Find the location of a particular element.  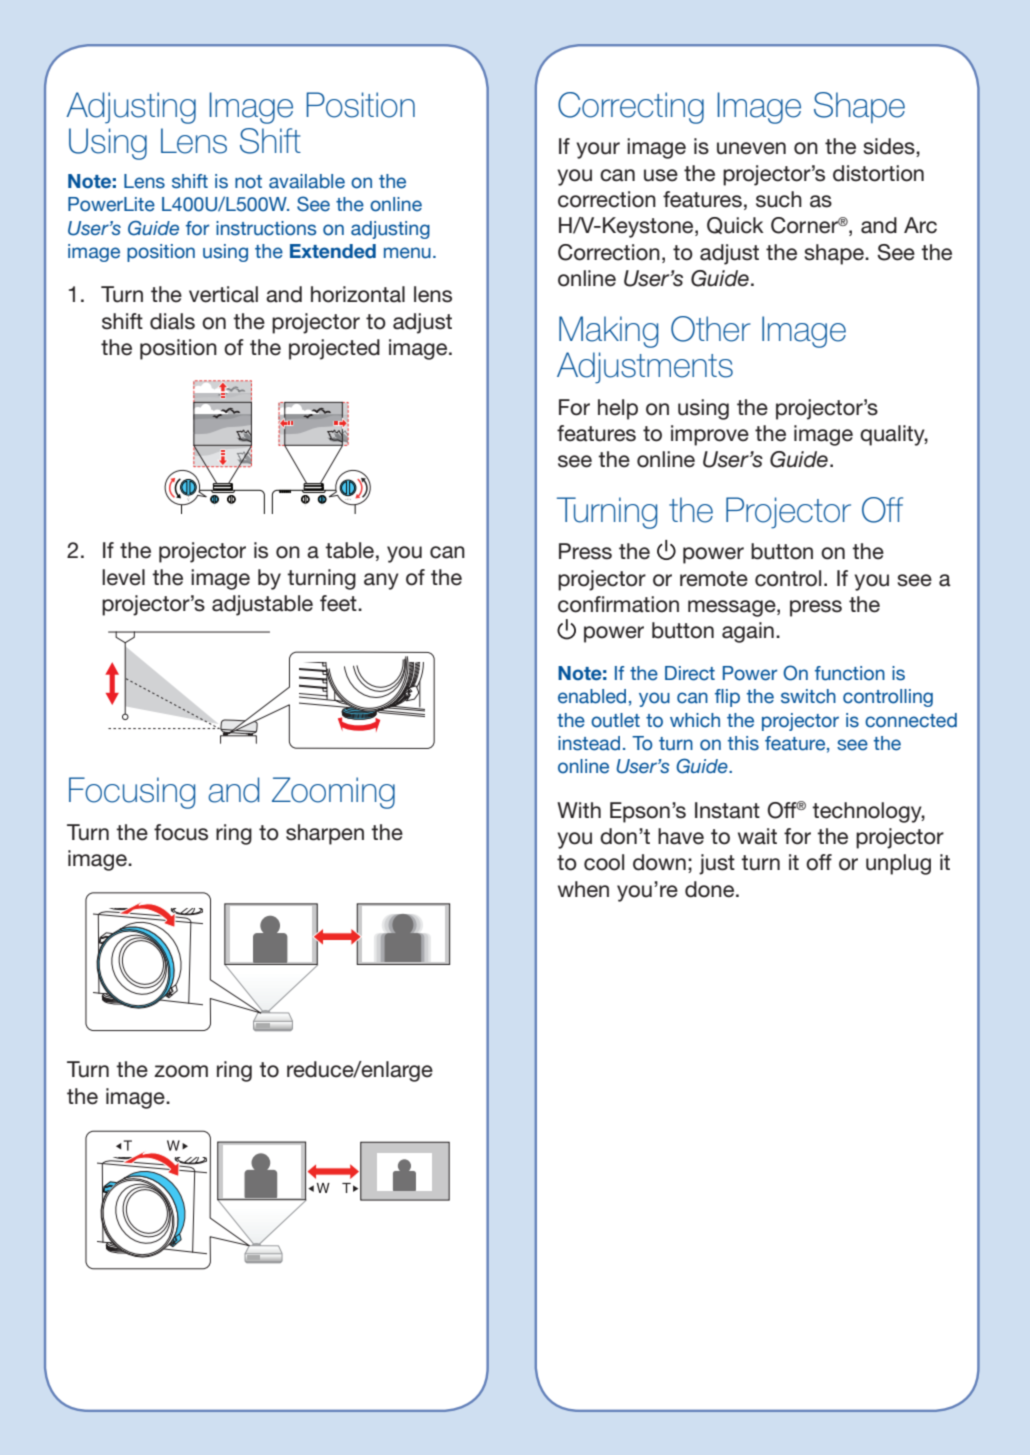

instead is located at coordinates (589, 743).
